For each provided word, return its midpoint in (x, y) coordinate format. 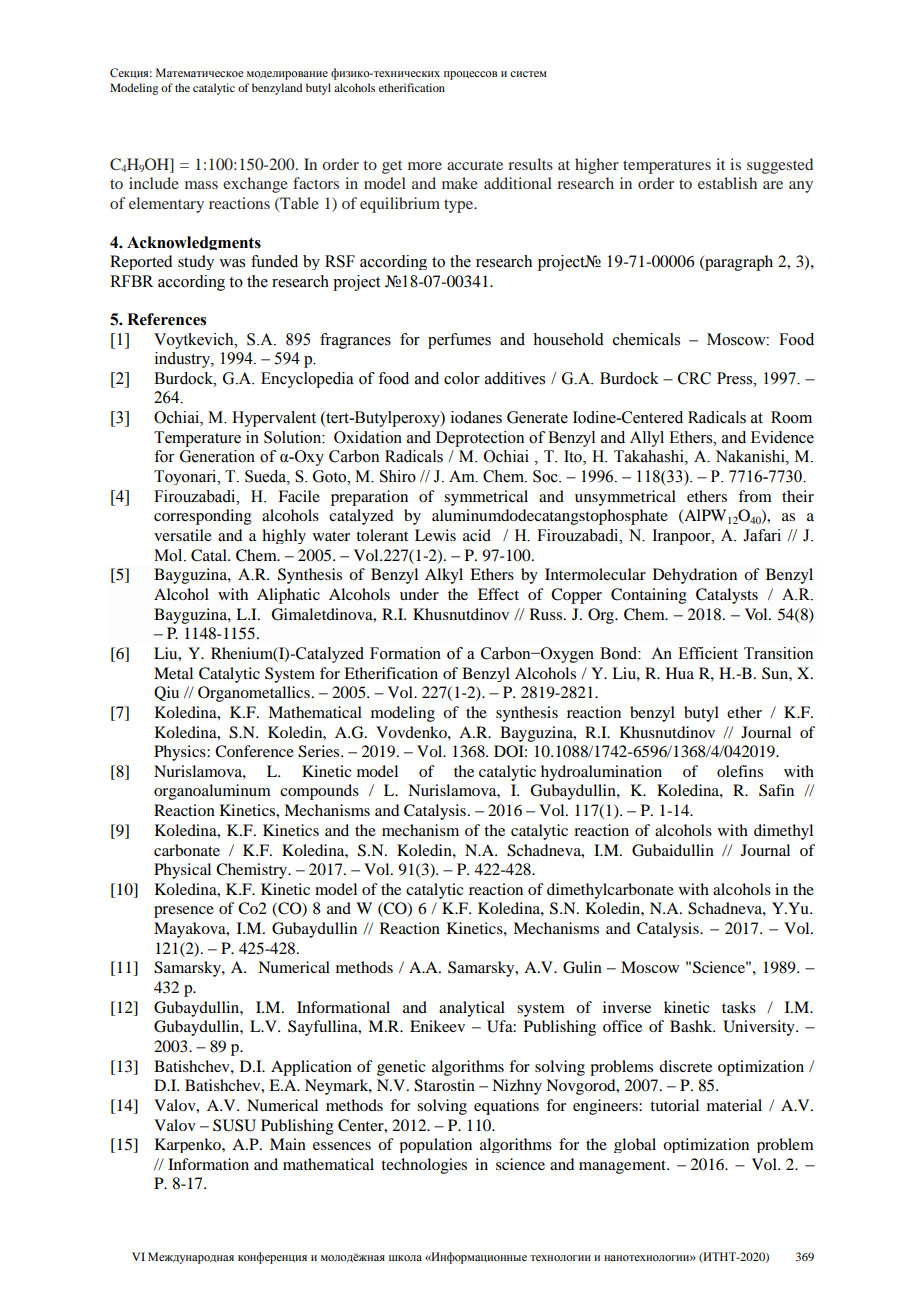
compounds (319, 792)
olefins (740, 771)
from (755, 496)
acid (477, 535)
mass (201, 185)
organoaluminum (212, 792)
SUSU (234, 1125)
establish (727, 183)
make (460, 183)
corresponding (203, 517)
